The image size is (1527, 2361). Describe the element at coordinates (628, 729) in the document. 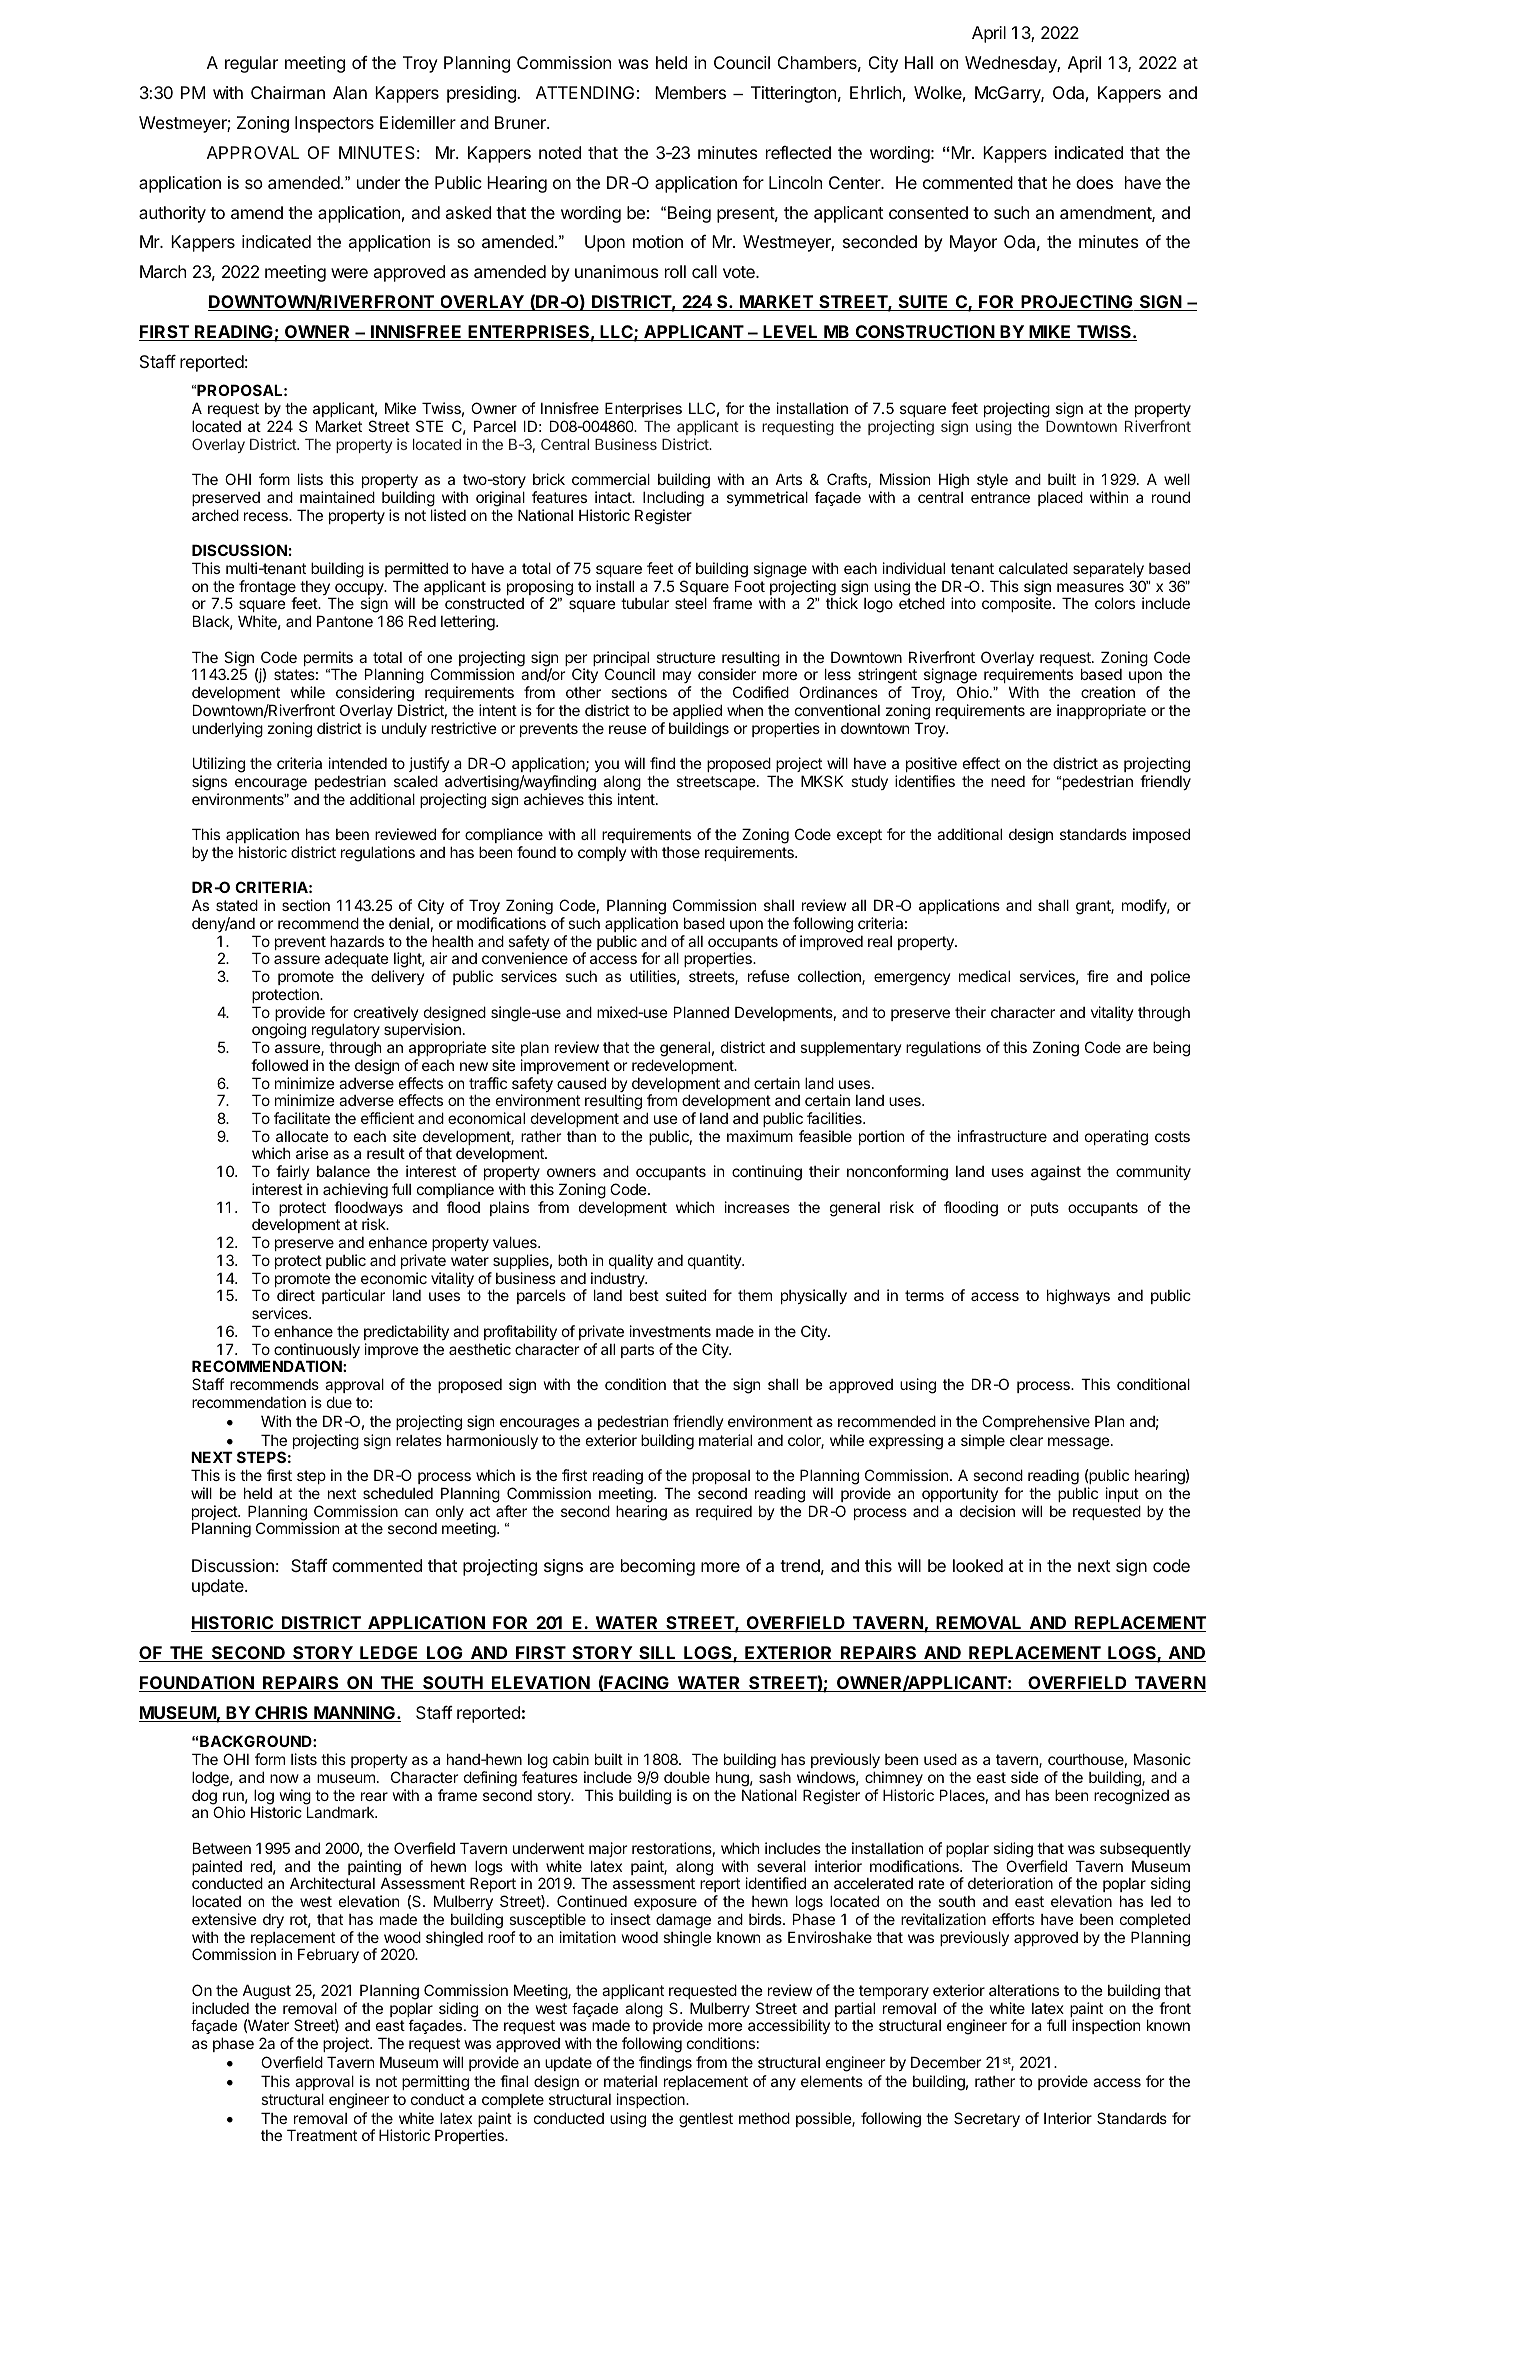

I see `reuse` at that location.
